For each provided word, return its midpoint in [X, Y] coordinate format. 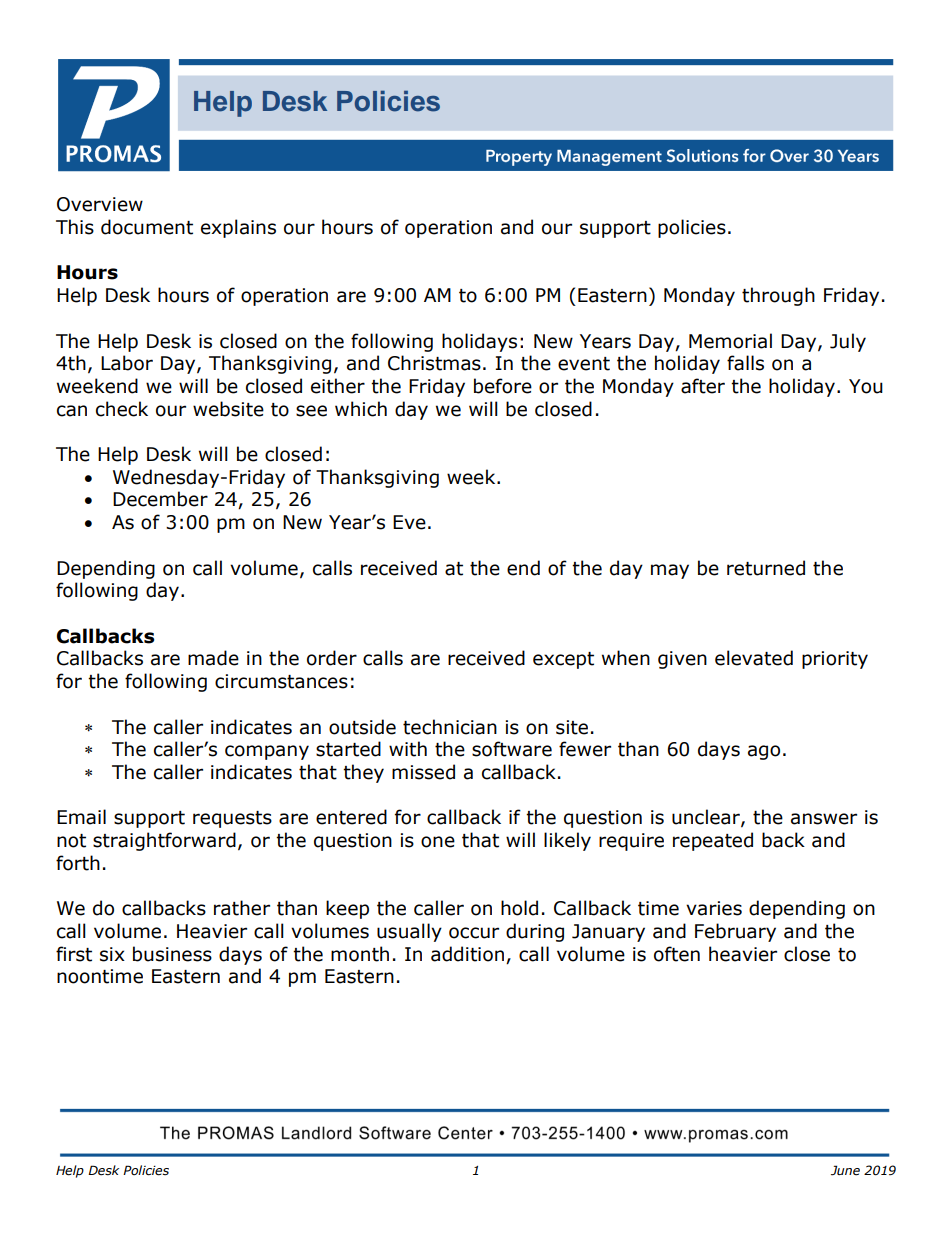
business [172, 954]
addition [467, 954]
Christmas [434, 363]
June [845, 1170]
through [778, 296]
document [147, 227]
